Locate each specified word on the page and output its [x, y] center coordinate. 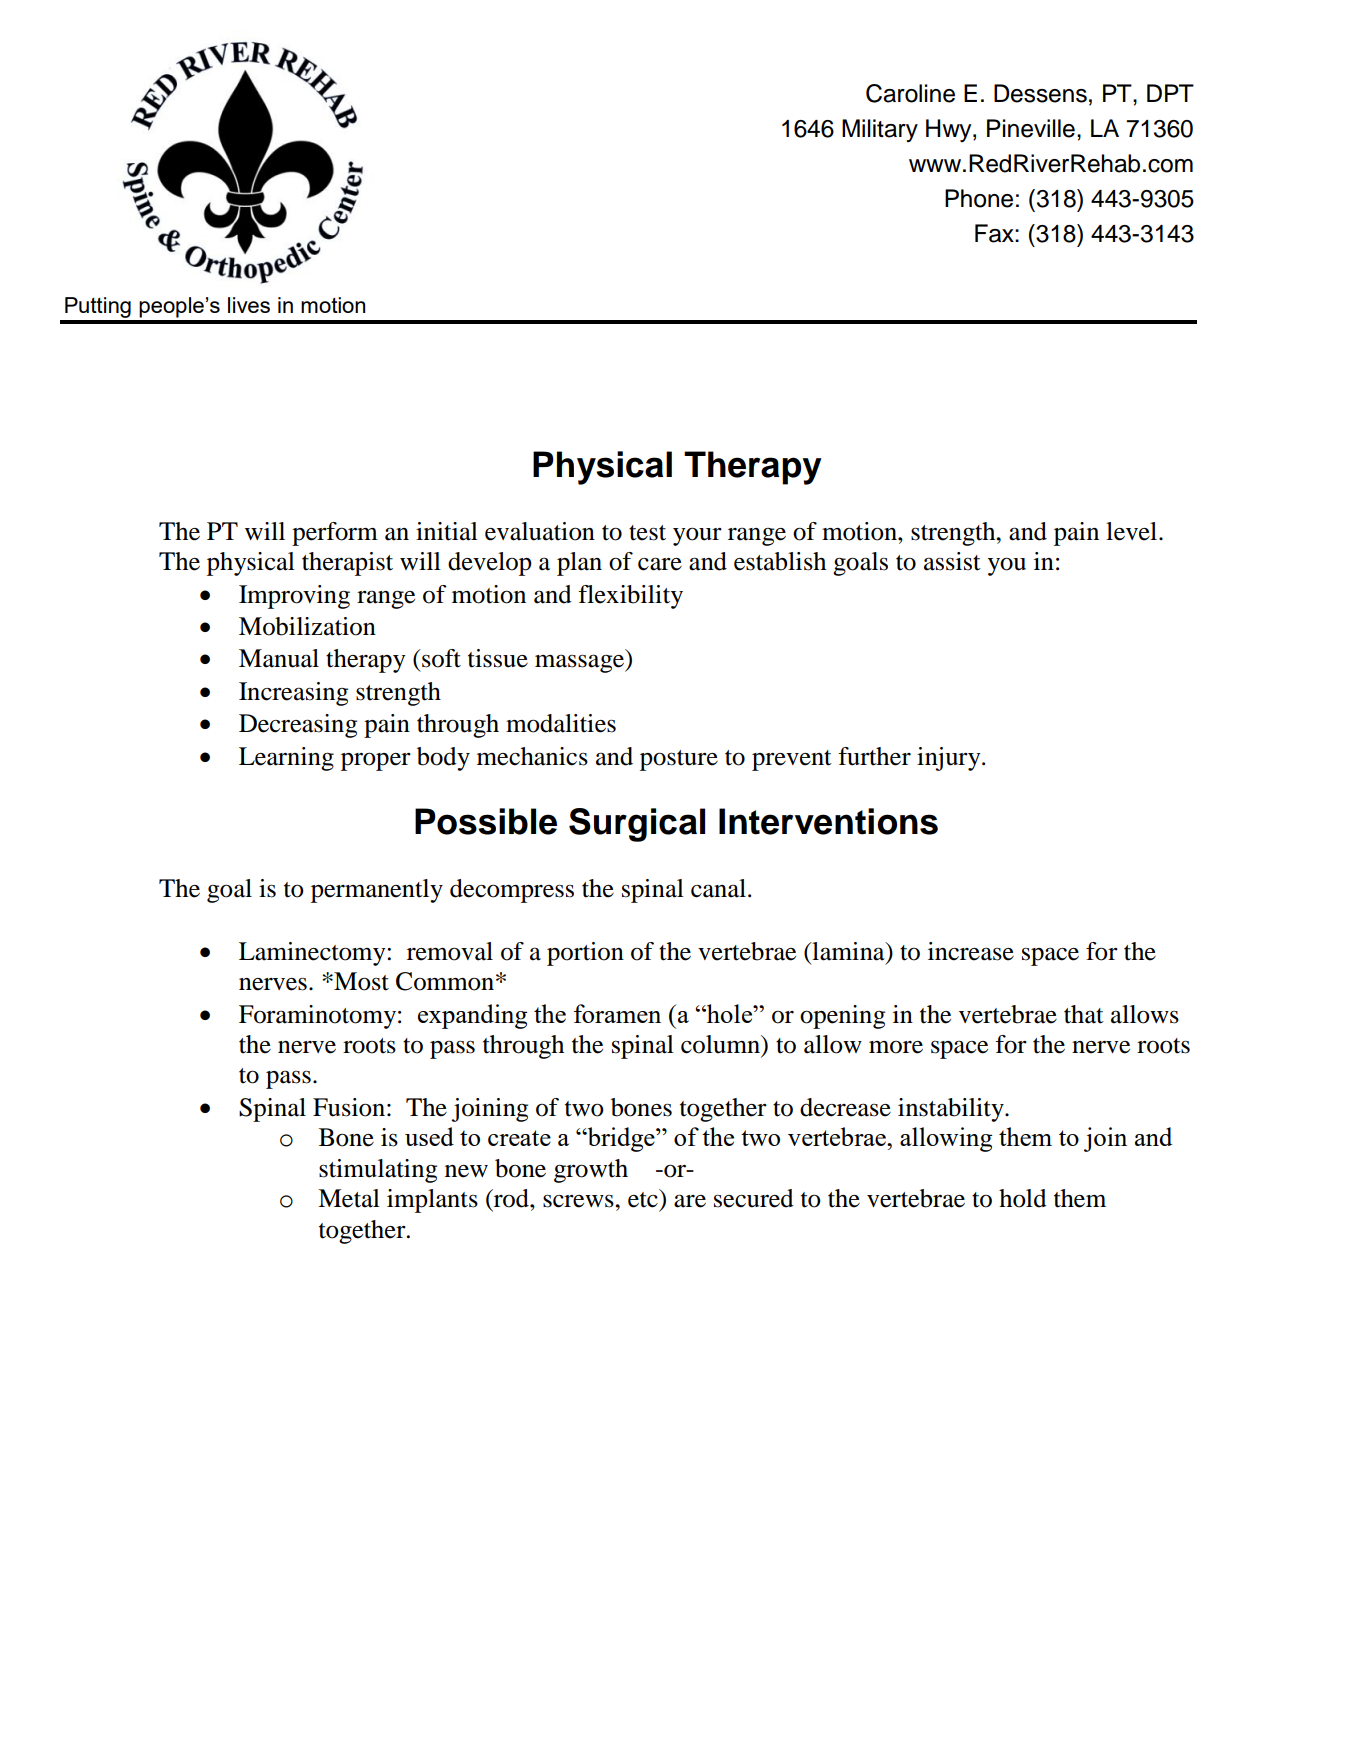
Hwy [950, 131]
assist [952, 561]
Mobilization [307, 626]
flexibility [630, 597]
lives [249, 305]
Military [880, 130]
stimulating [378, 1171]
